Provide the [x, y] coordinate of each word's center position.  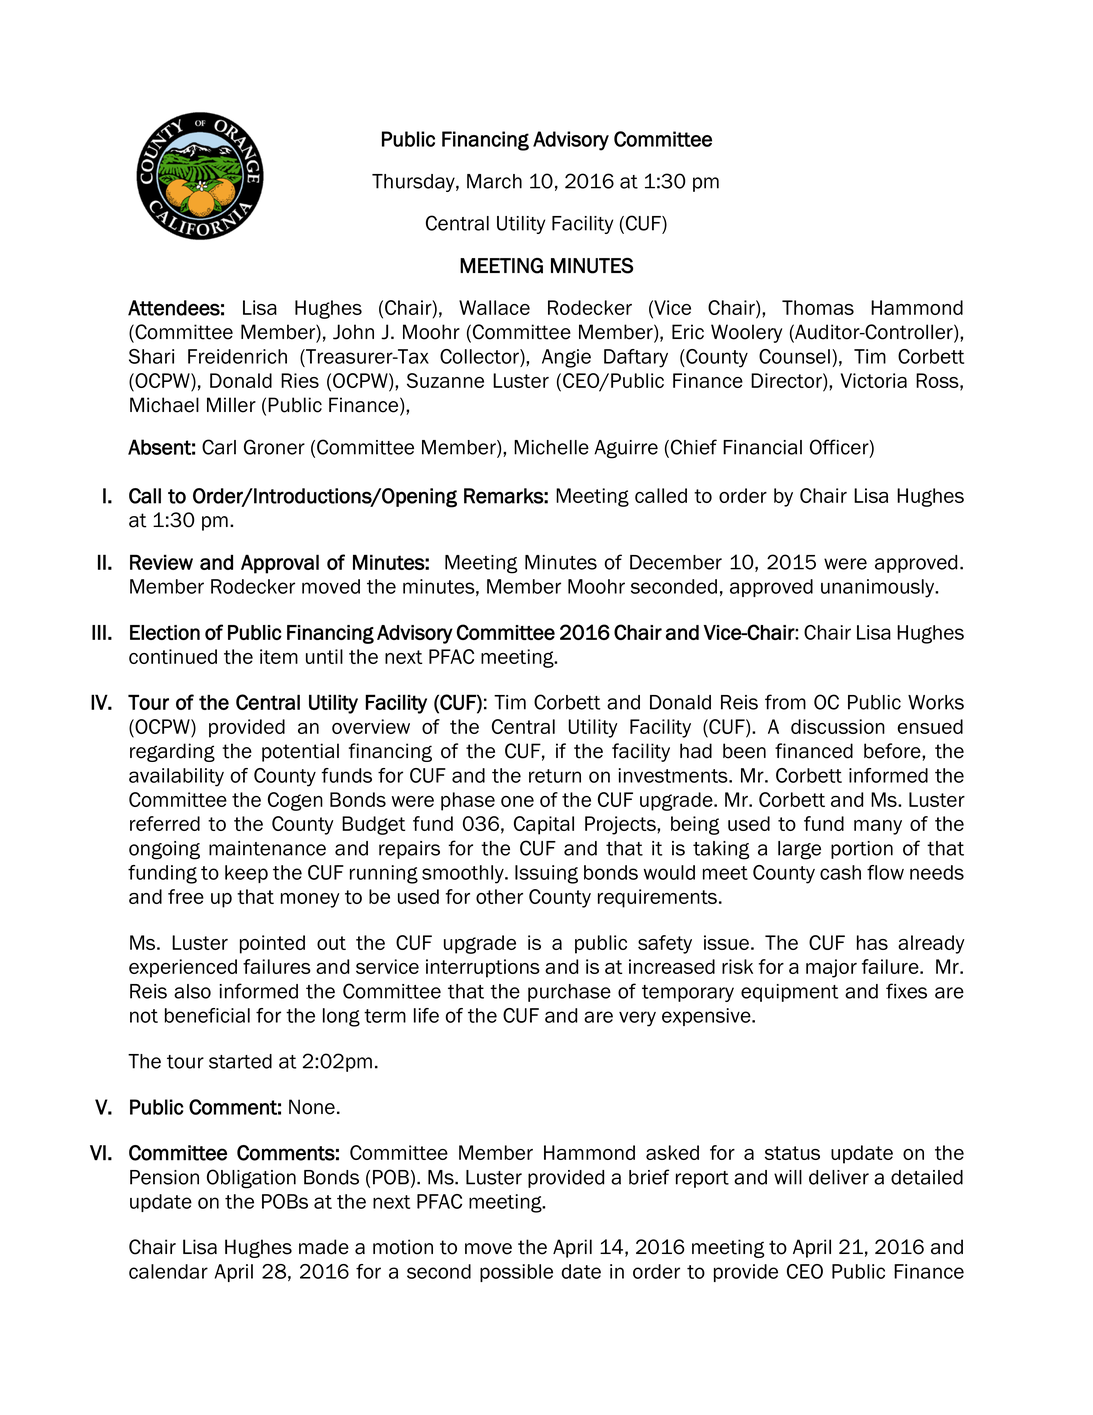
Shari [151, 356]
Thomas [818, 307]
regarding [172, 752]
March [494, 181]
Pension [164, 1177]
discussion [838, 726]
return [555, 776]
